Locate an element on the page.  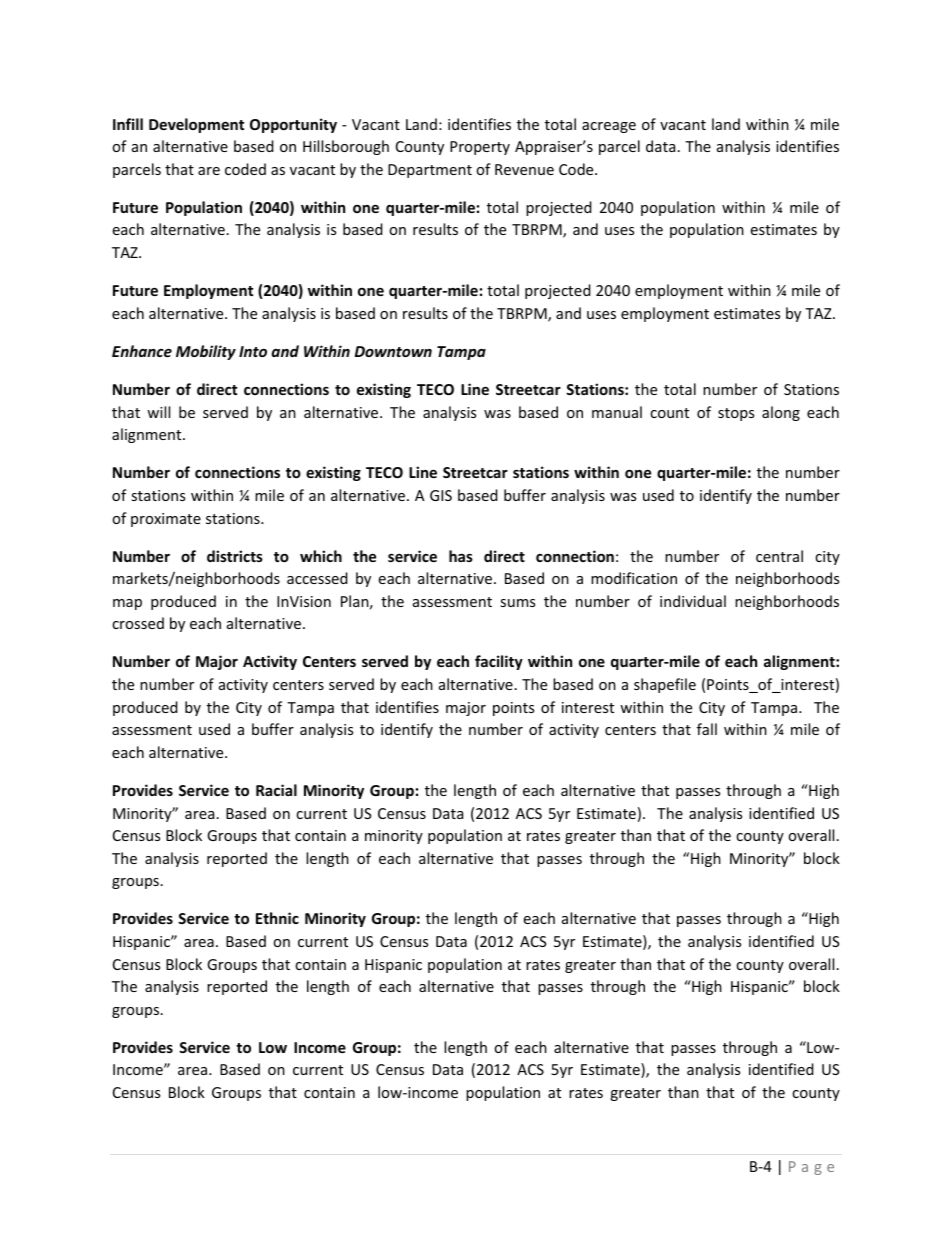
GIS is located at coordinates (441, 495).
